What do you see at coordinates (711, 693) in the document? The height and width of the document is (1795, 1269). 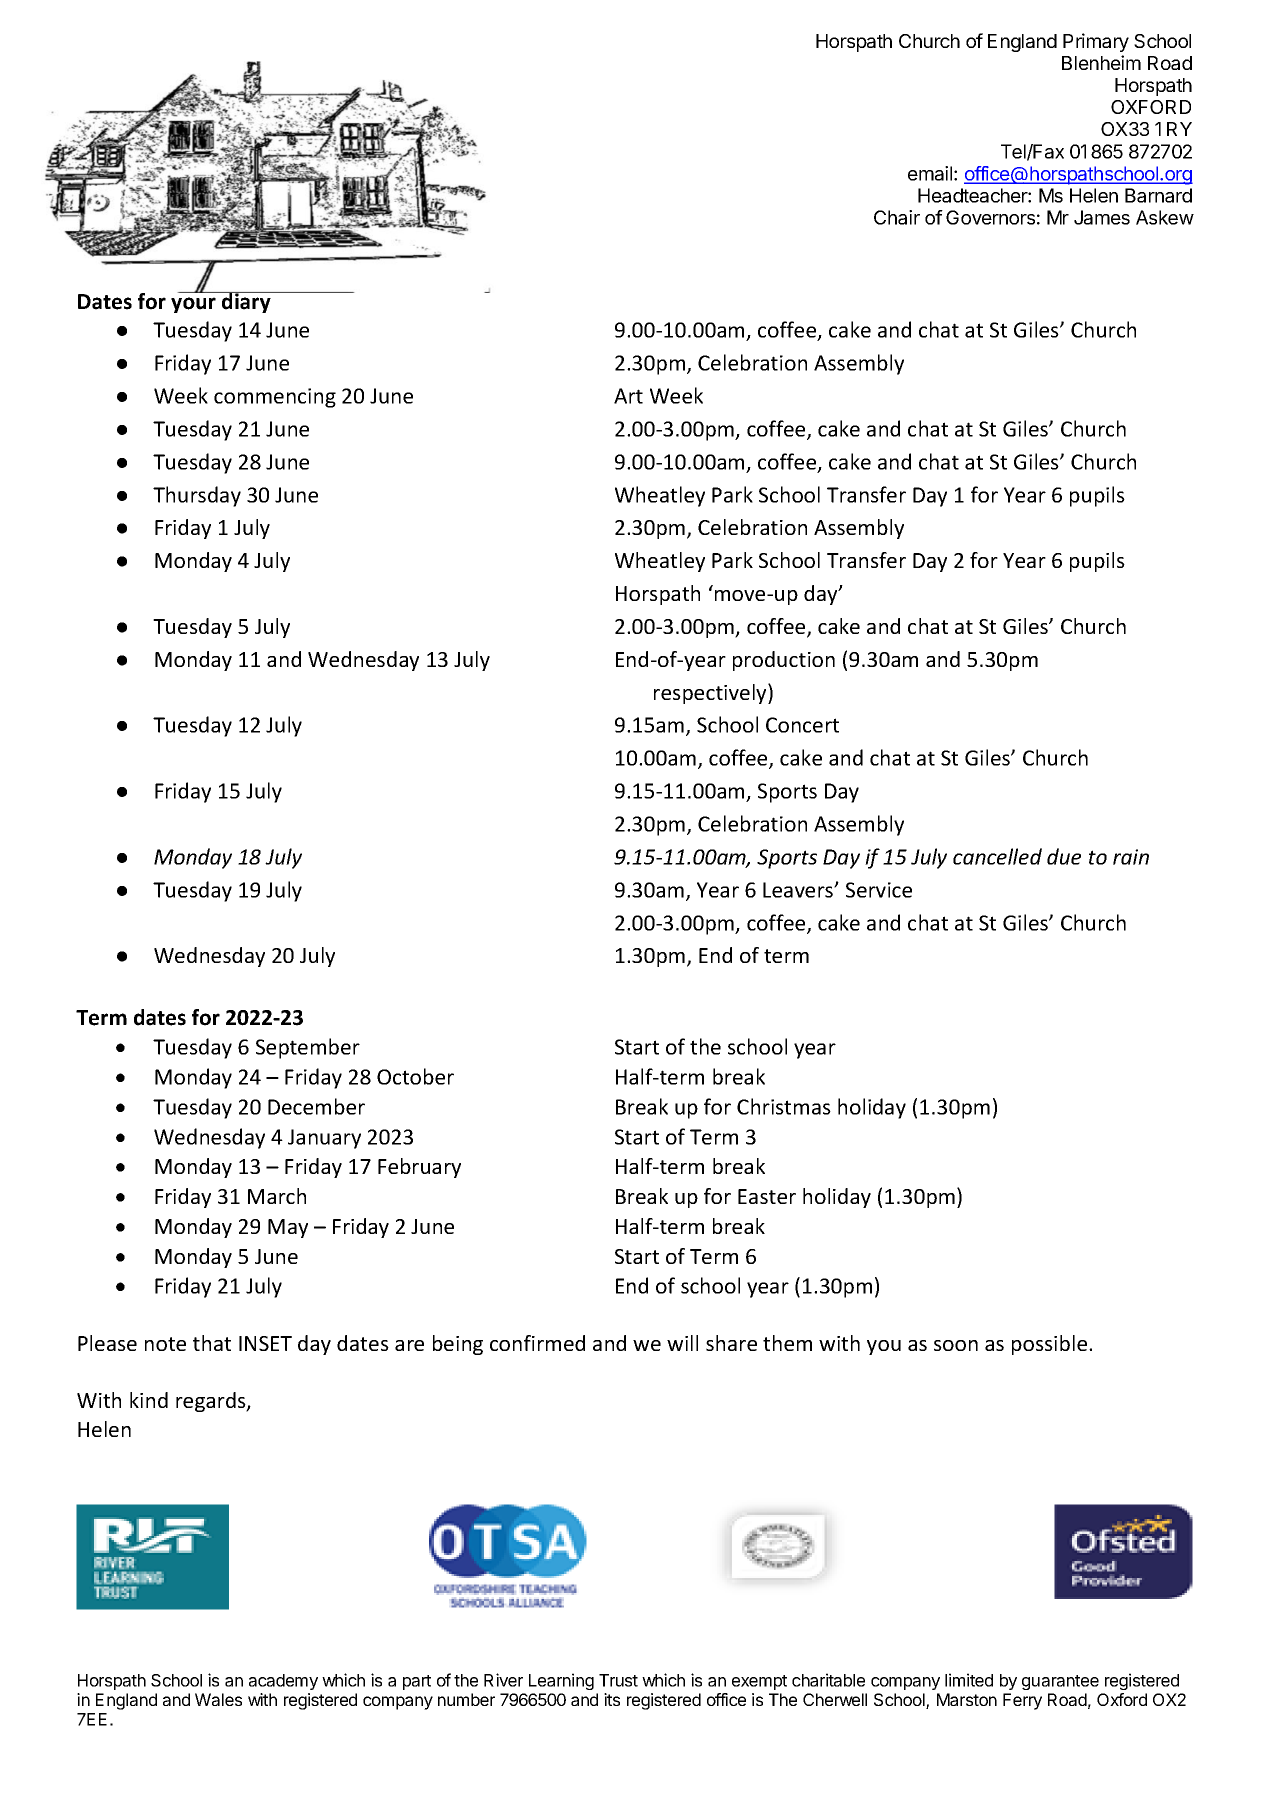 I see `respectively` at bounding box center [711, 693].
